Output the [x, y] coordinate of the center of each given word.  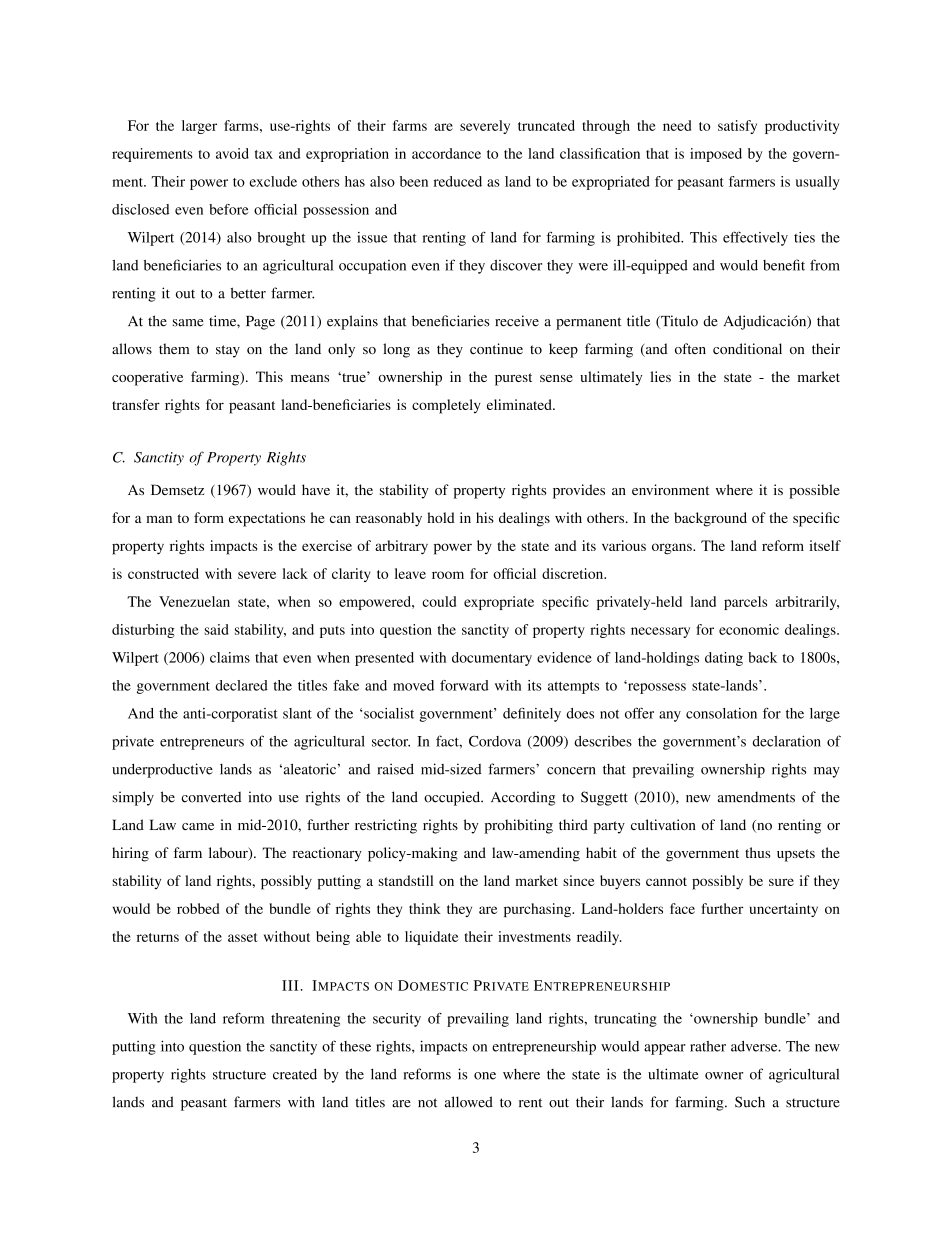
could [439, 601]
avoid [232, 153]
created [295, 1074]
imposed [716, 155]
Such [750, 1102]
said [216, 629]
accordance [446, 153]
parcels [745, 603]
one [485, 1076]
